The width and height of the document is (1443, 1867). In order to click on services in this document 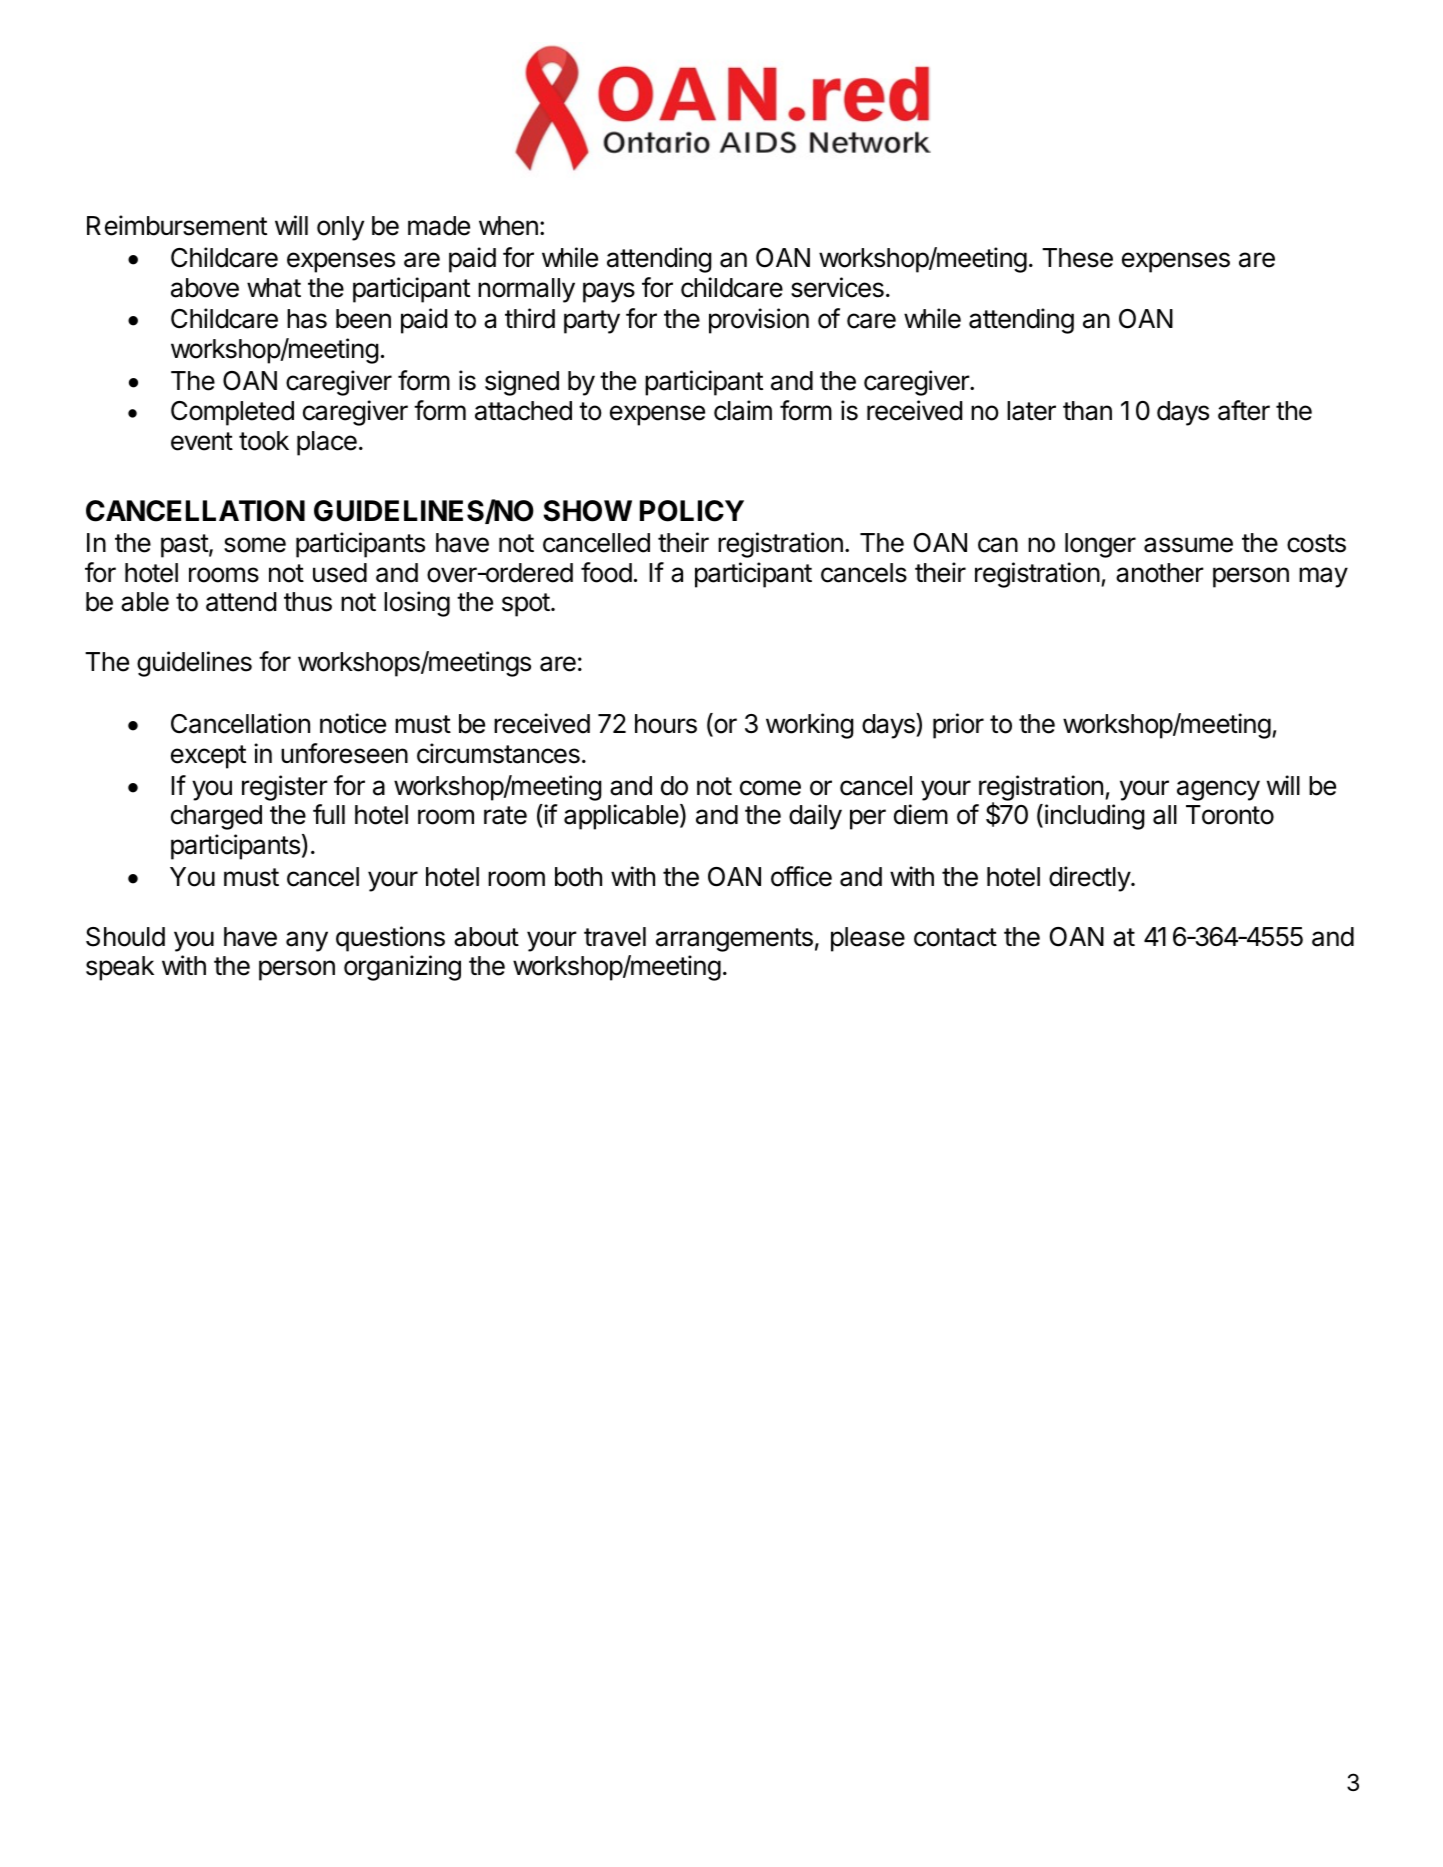, I will do `click(837, 287)`.
